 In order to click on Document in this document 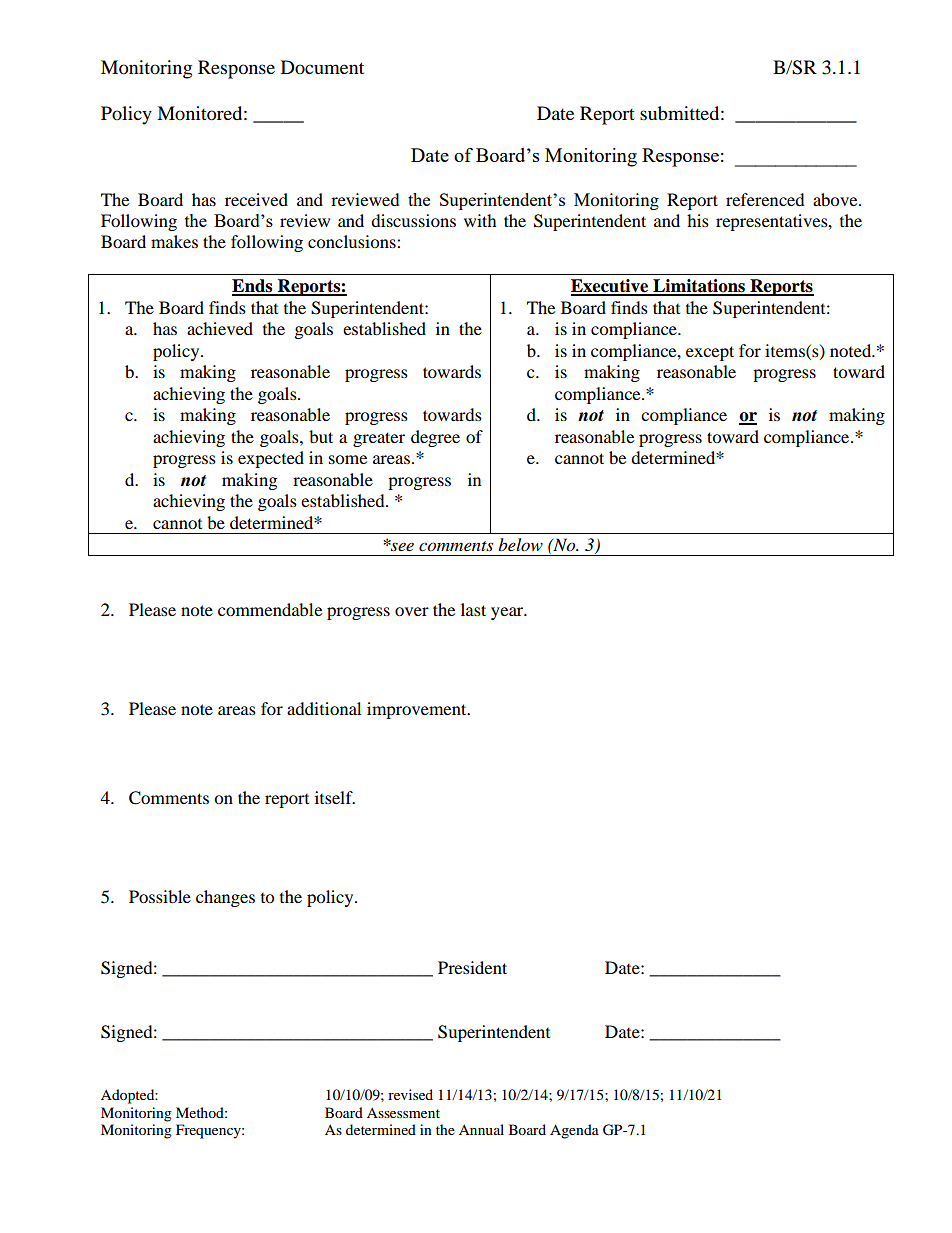, I will do `click(322, 67)`.
